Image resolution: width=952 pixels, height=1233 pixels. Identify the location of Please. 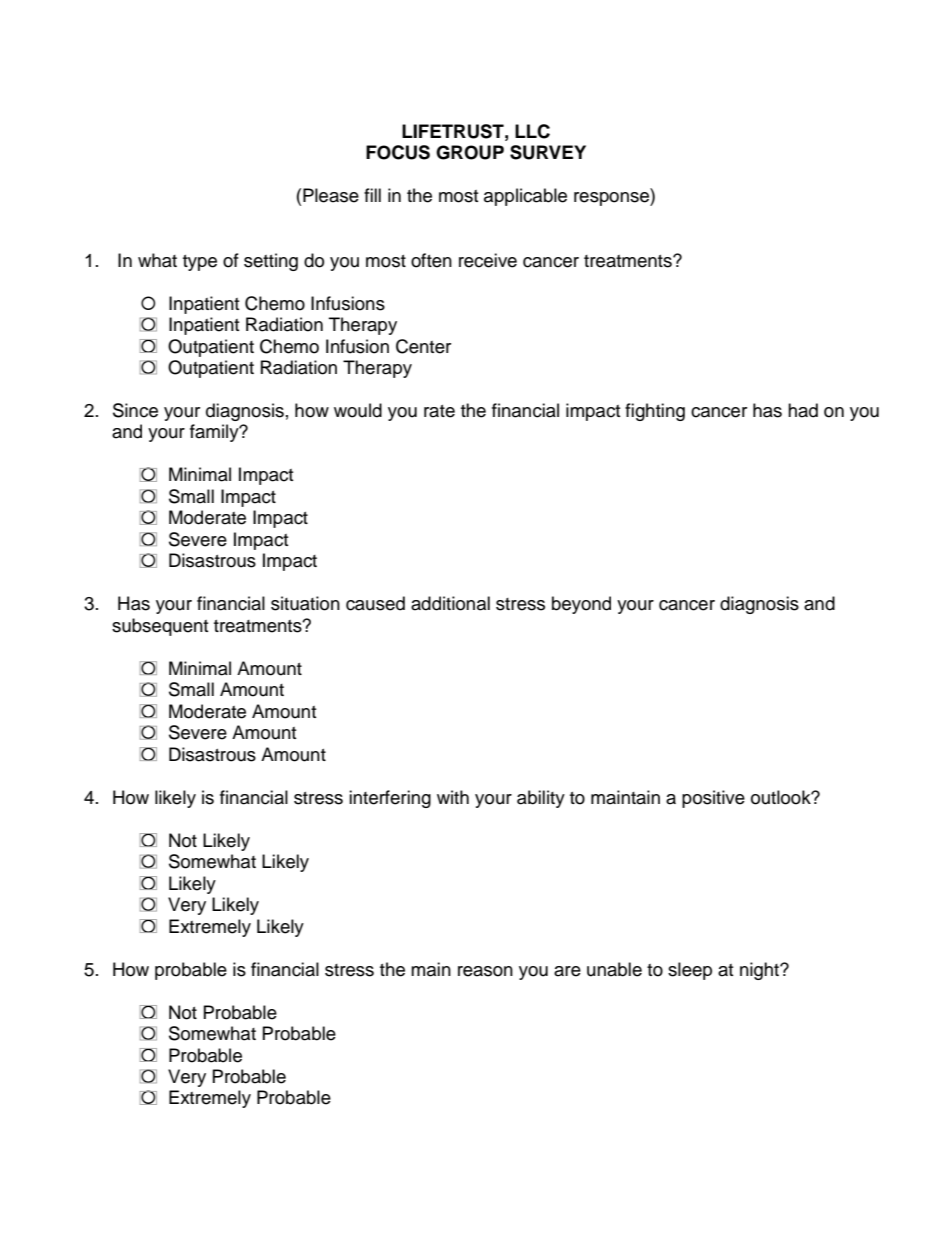
(331, 195).
